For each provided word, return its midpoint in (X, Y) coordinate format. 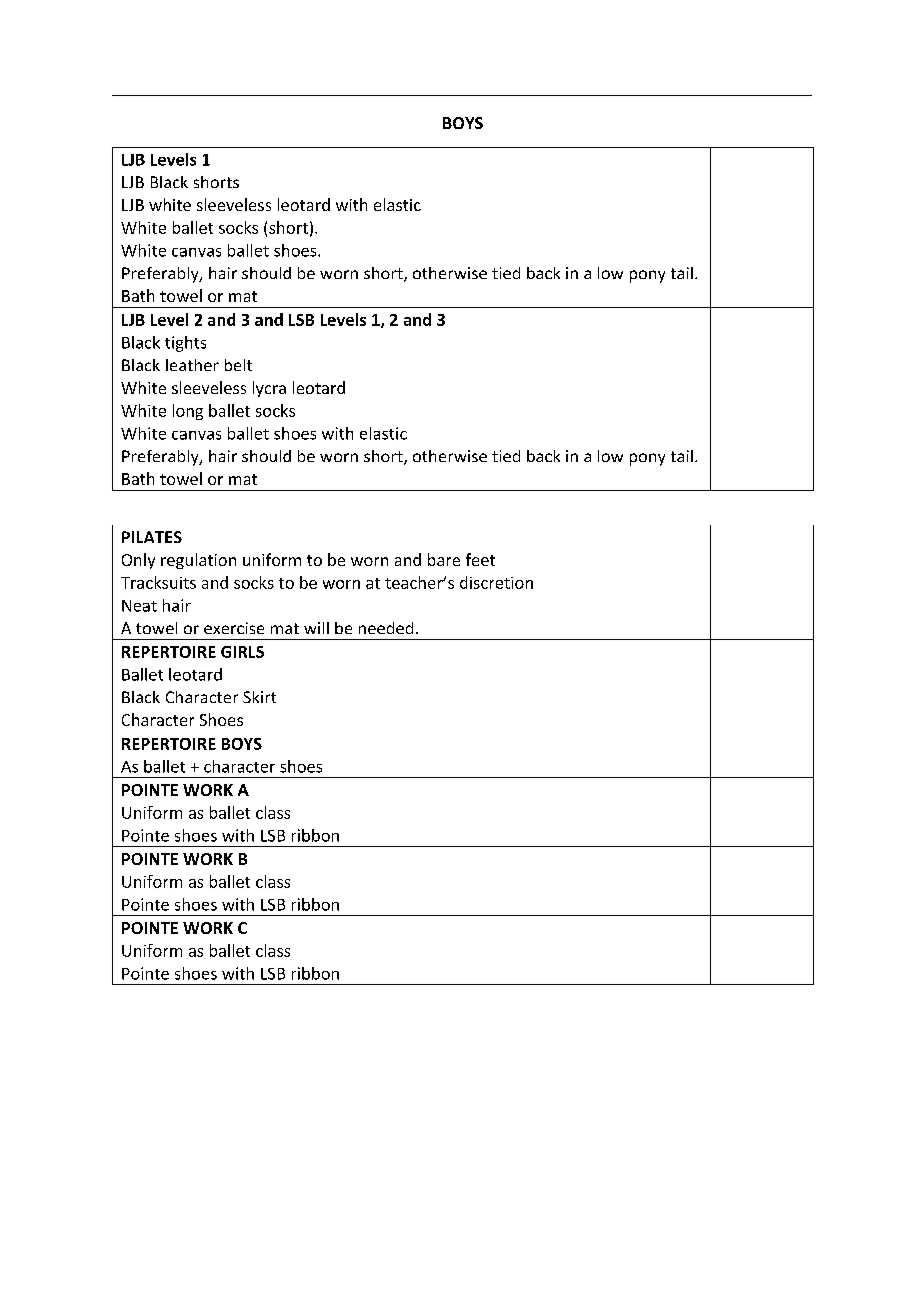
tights (185, 344)
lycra (269, 389)
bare (444, 559)
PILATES (152, 537)
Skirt (259, 697)
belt (238, 365)
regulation (198, 561)
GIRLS (242, 652)
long (188, 412)
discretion (496, 582)
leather (192, 365)
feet (480, 559)
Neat (139, 606)
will (316, 628)
